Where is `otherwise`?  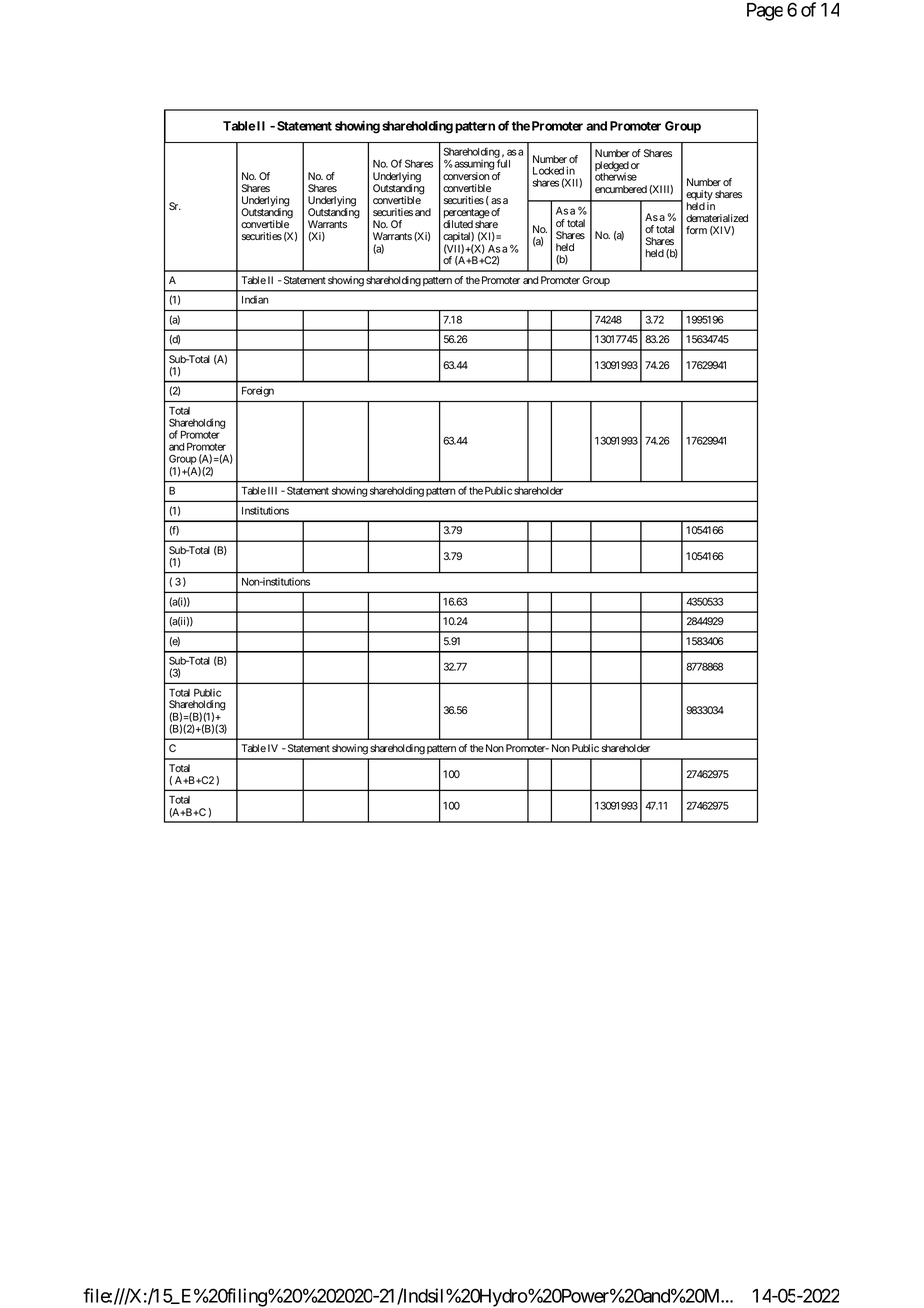 otherwise is located at coordinates (616, 176).
